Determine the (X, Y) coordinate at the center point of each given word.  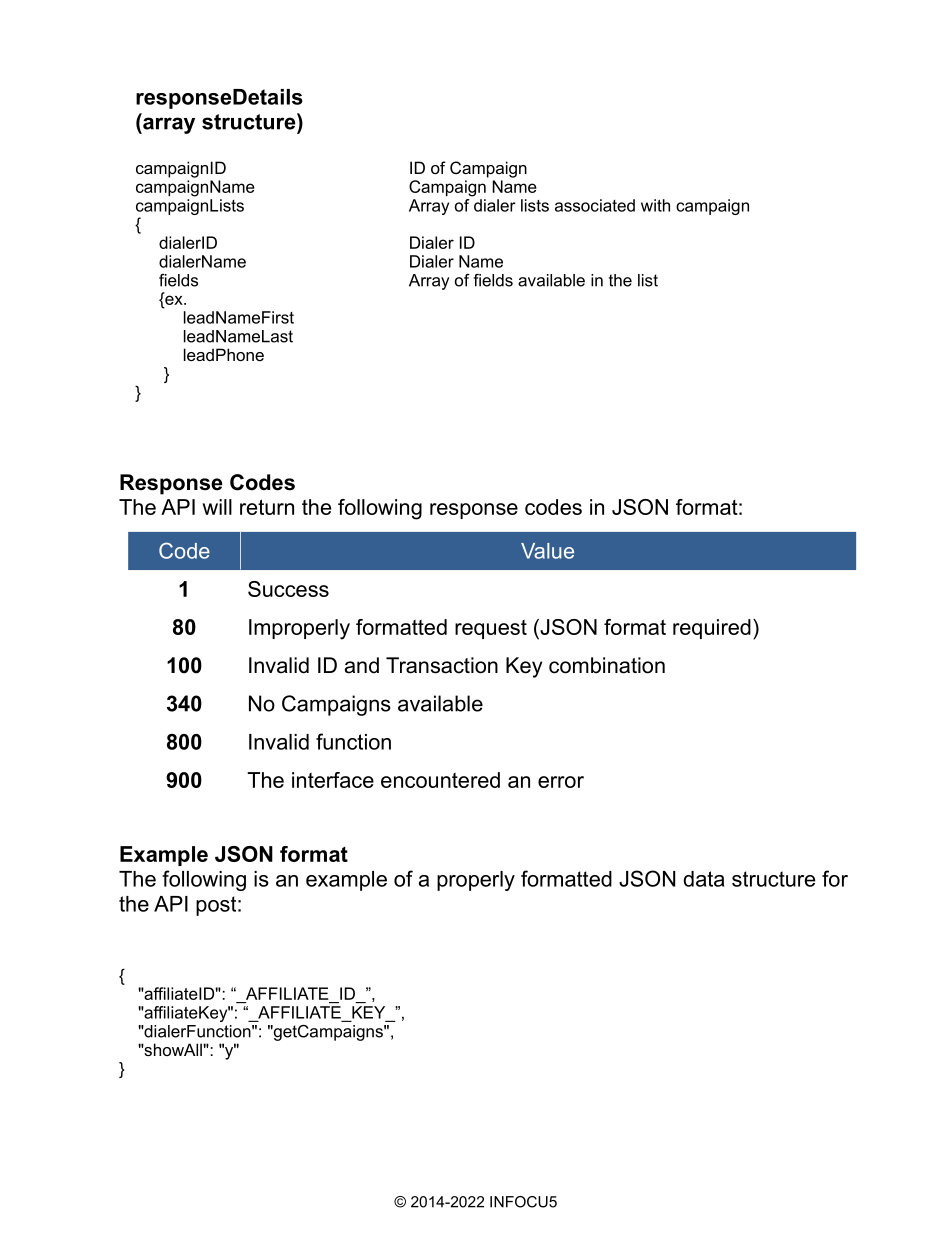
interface (333, 780)
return (267, 507)
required (712, 629)
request (491, 629)
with (655, 205)
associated (595, 205)
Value (547, 551)
